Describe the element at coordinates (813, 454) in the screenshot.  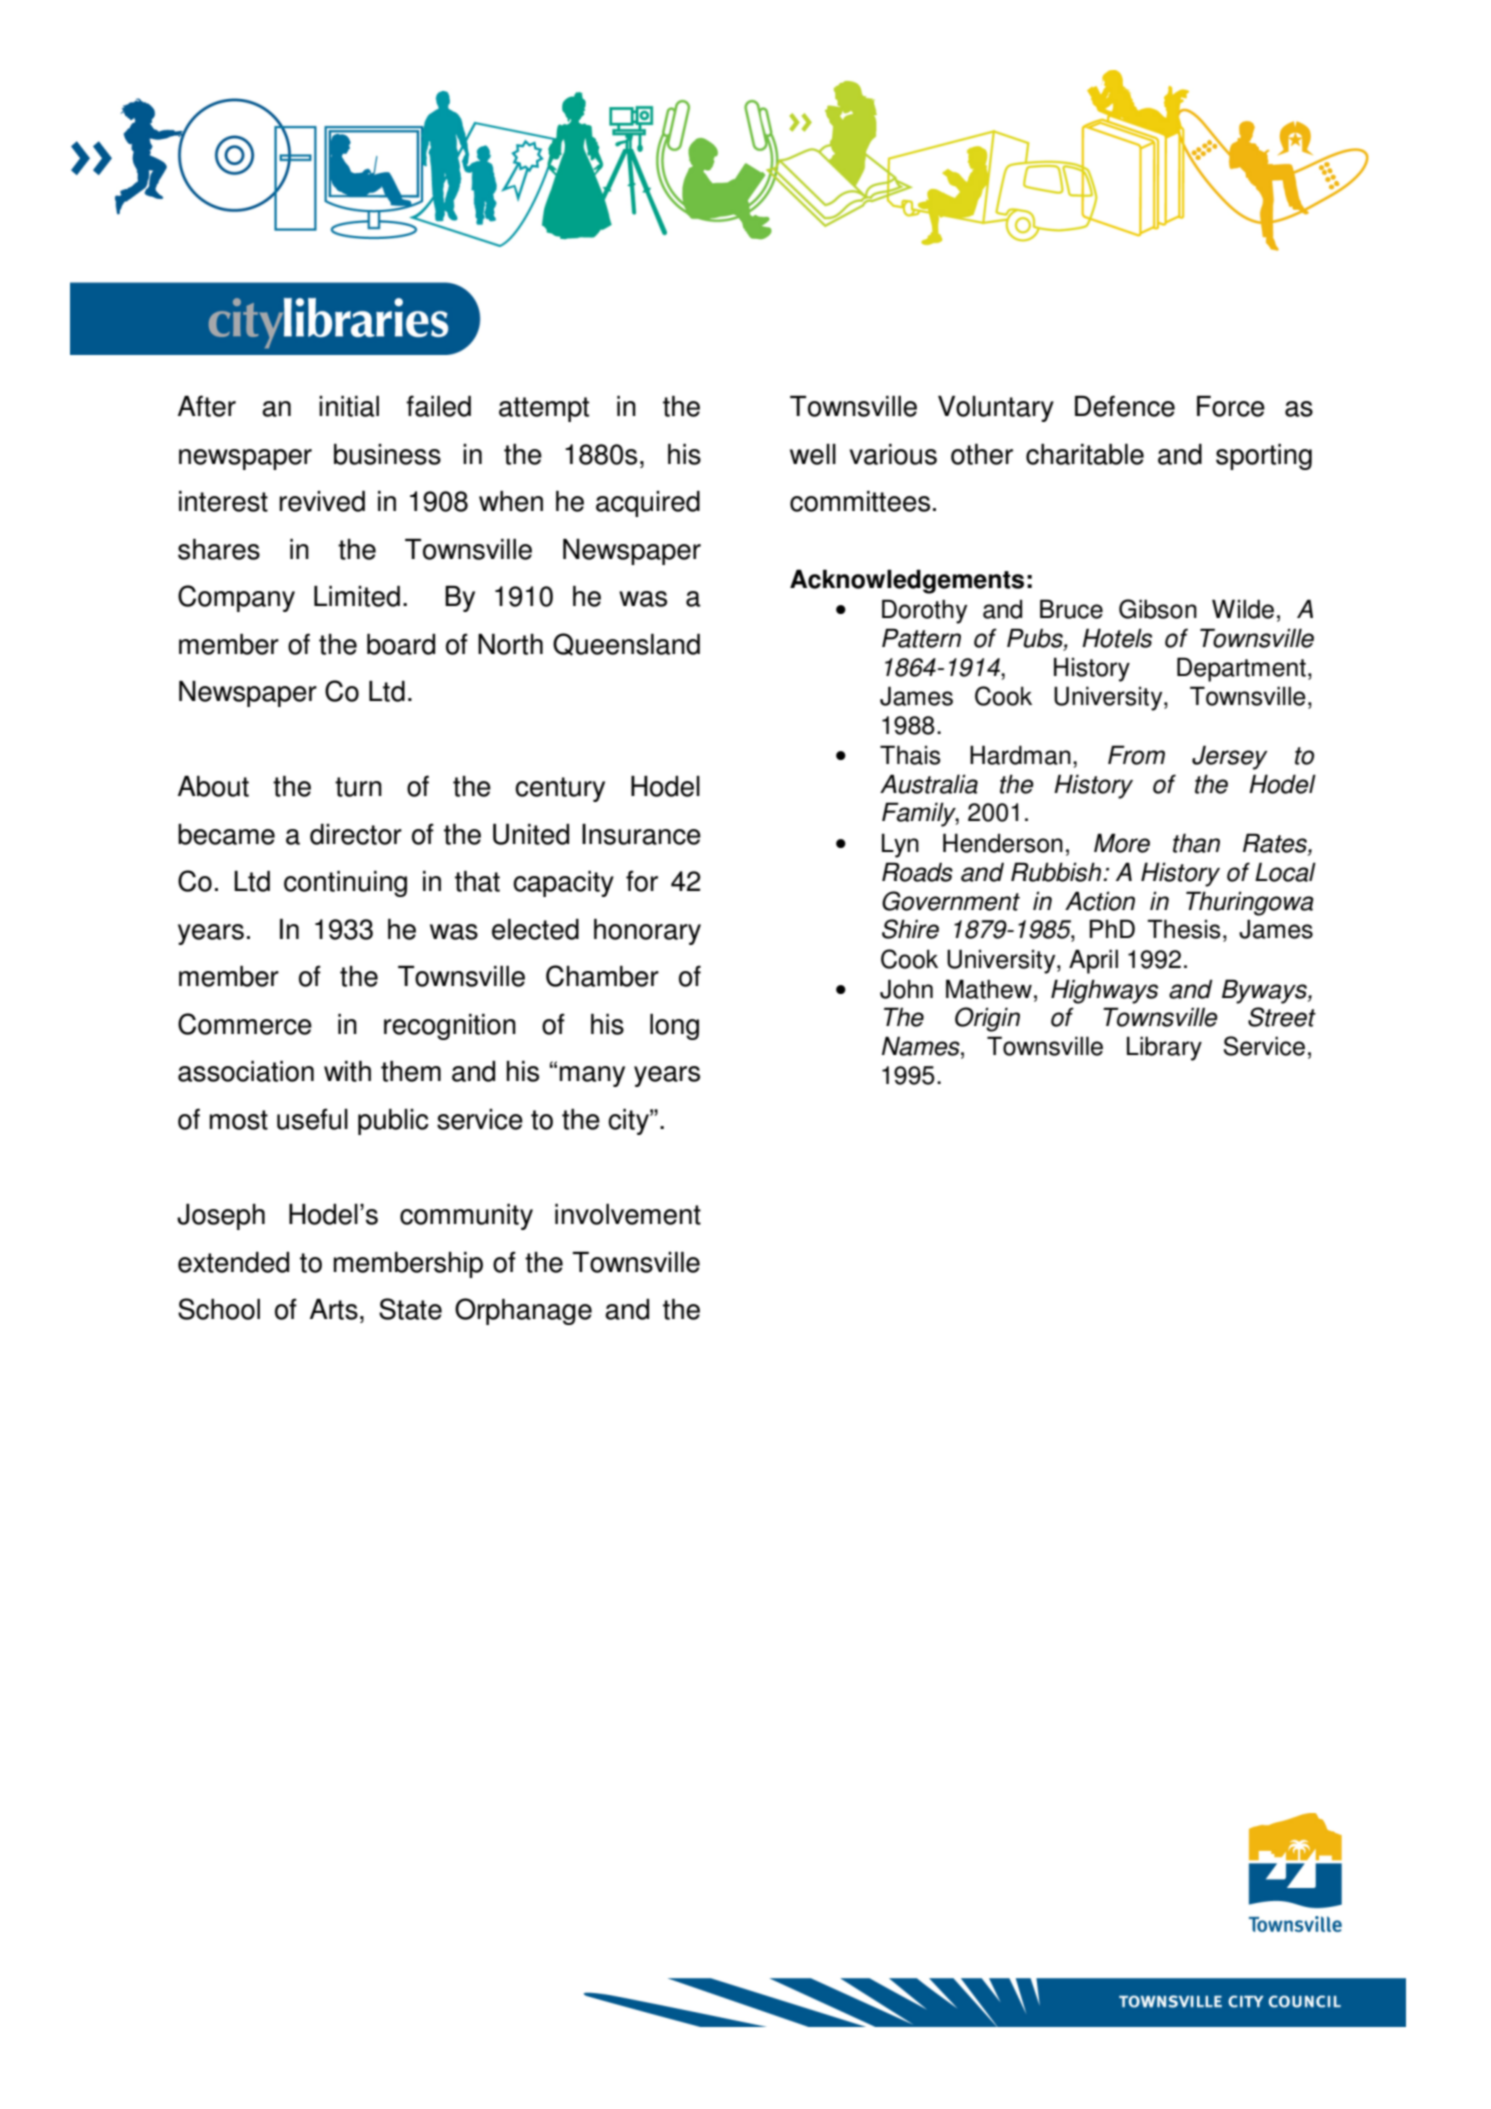
I see `well` at that location.
